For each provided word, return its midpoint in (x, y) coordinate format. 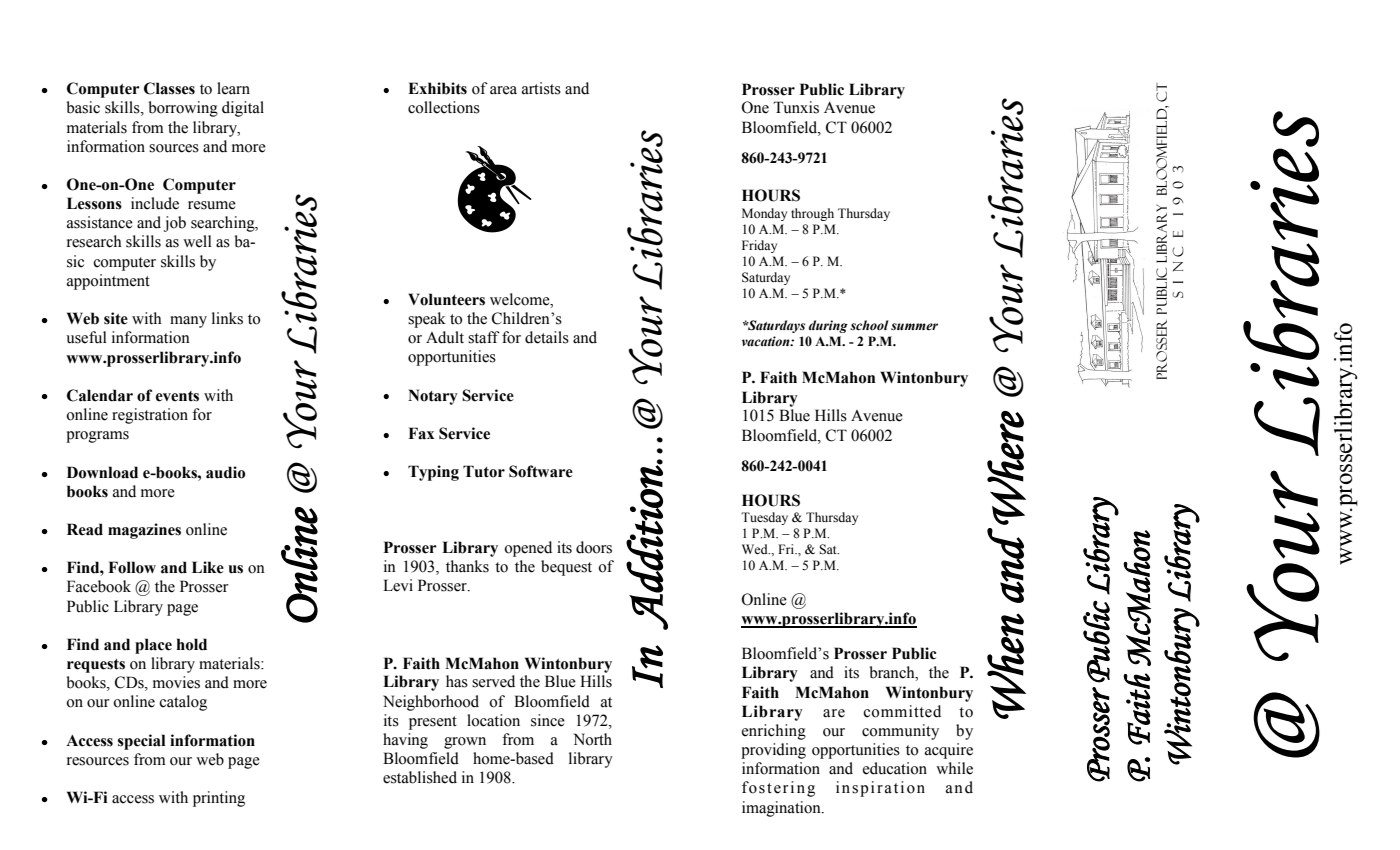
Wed (756, 549)
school (869, 325)
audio (225, 472)
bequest (566, 568)
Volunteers (446, 299)
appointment (108, 282)
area (503, 90)
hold (191, 644)
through (812, 214)
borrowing (183, 109)
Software (541, 471)
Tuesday (764, 518)
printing (219, 799)
